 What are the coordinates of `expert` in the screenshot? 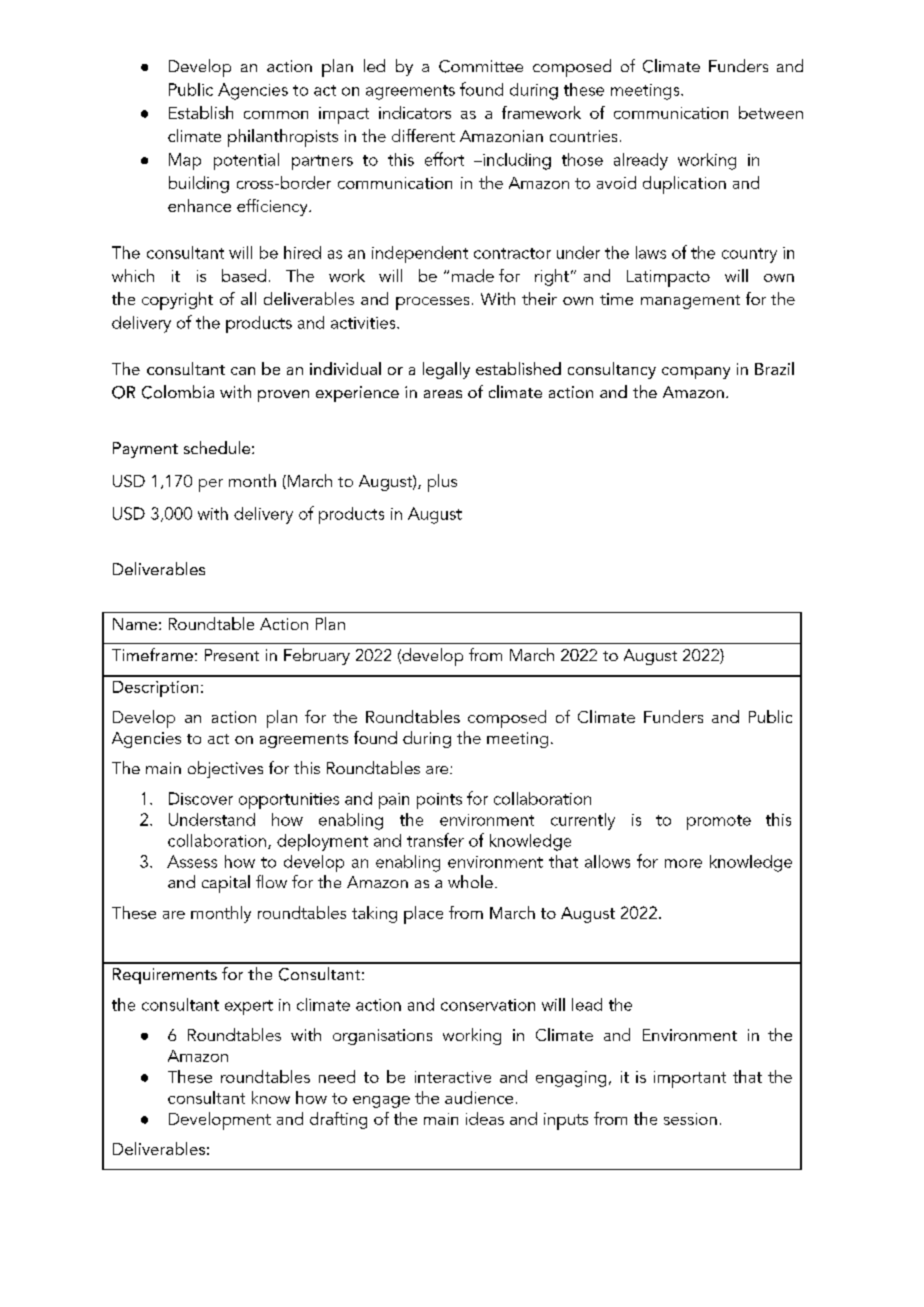 It's located at (249, 1007).
